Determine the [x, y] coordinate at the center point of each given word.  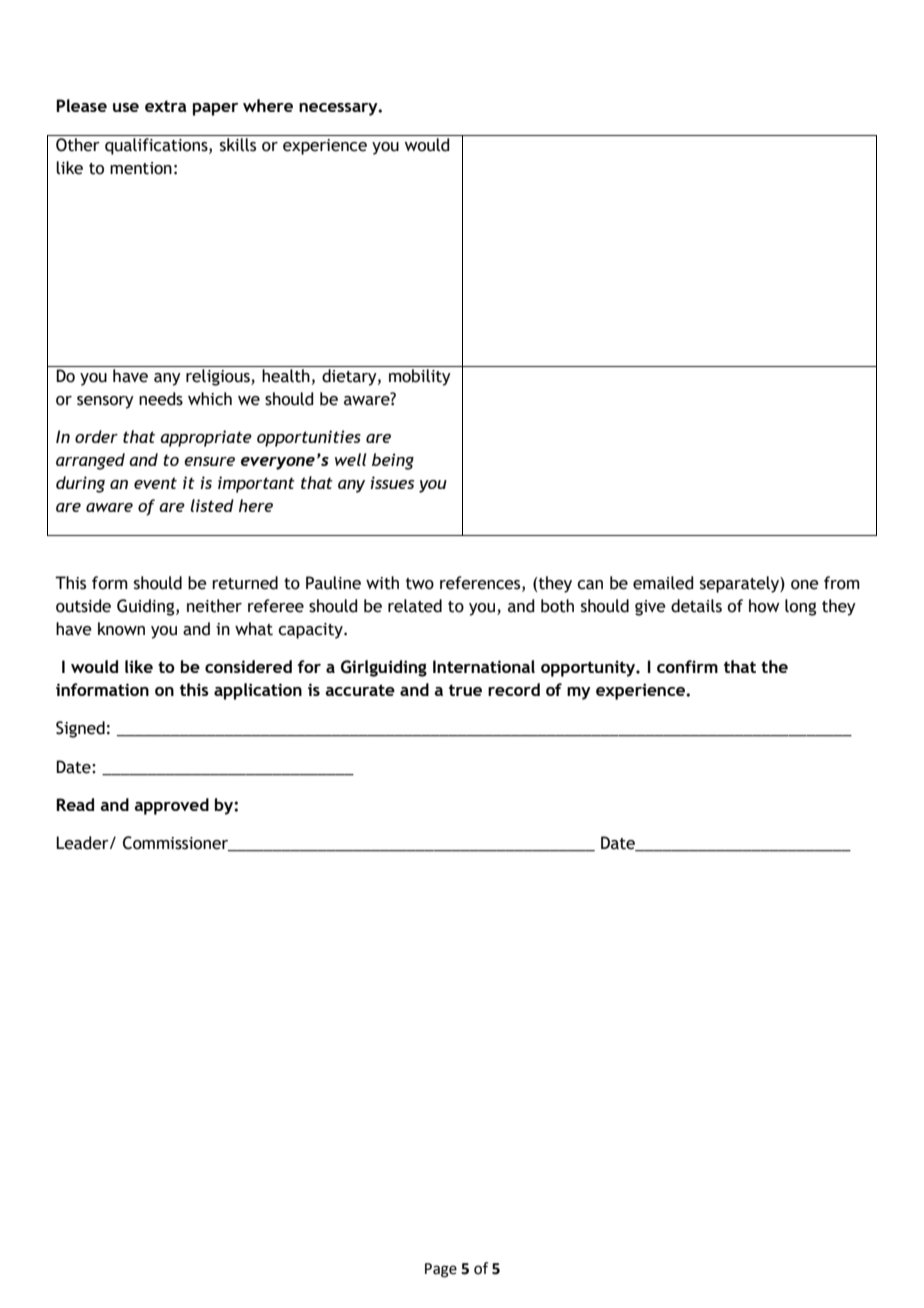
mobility [420, 377]
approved [171, 806]
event [155, 483]
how [764, 606]
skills [238, 145]
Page [441, 1270]
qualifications [157, 146]
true [465, 690]
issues [392, 482]
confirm [687, 666]
